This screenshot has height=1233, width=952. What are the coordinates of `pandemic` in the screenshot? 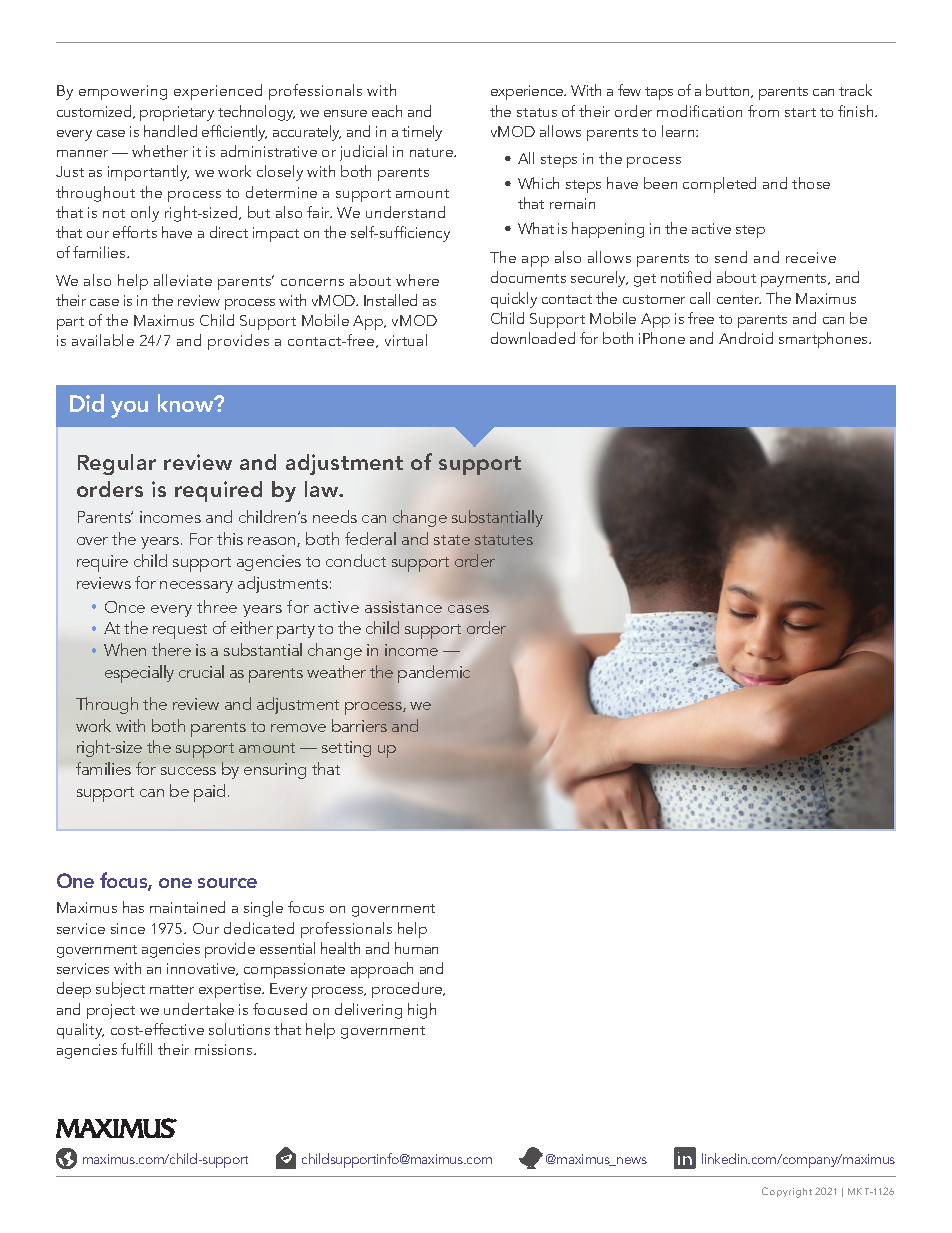 It's located at (434, 674).
